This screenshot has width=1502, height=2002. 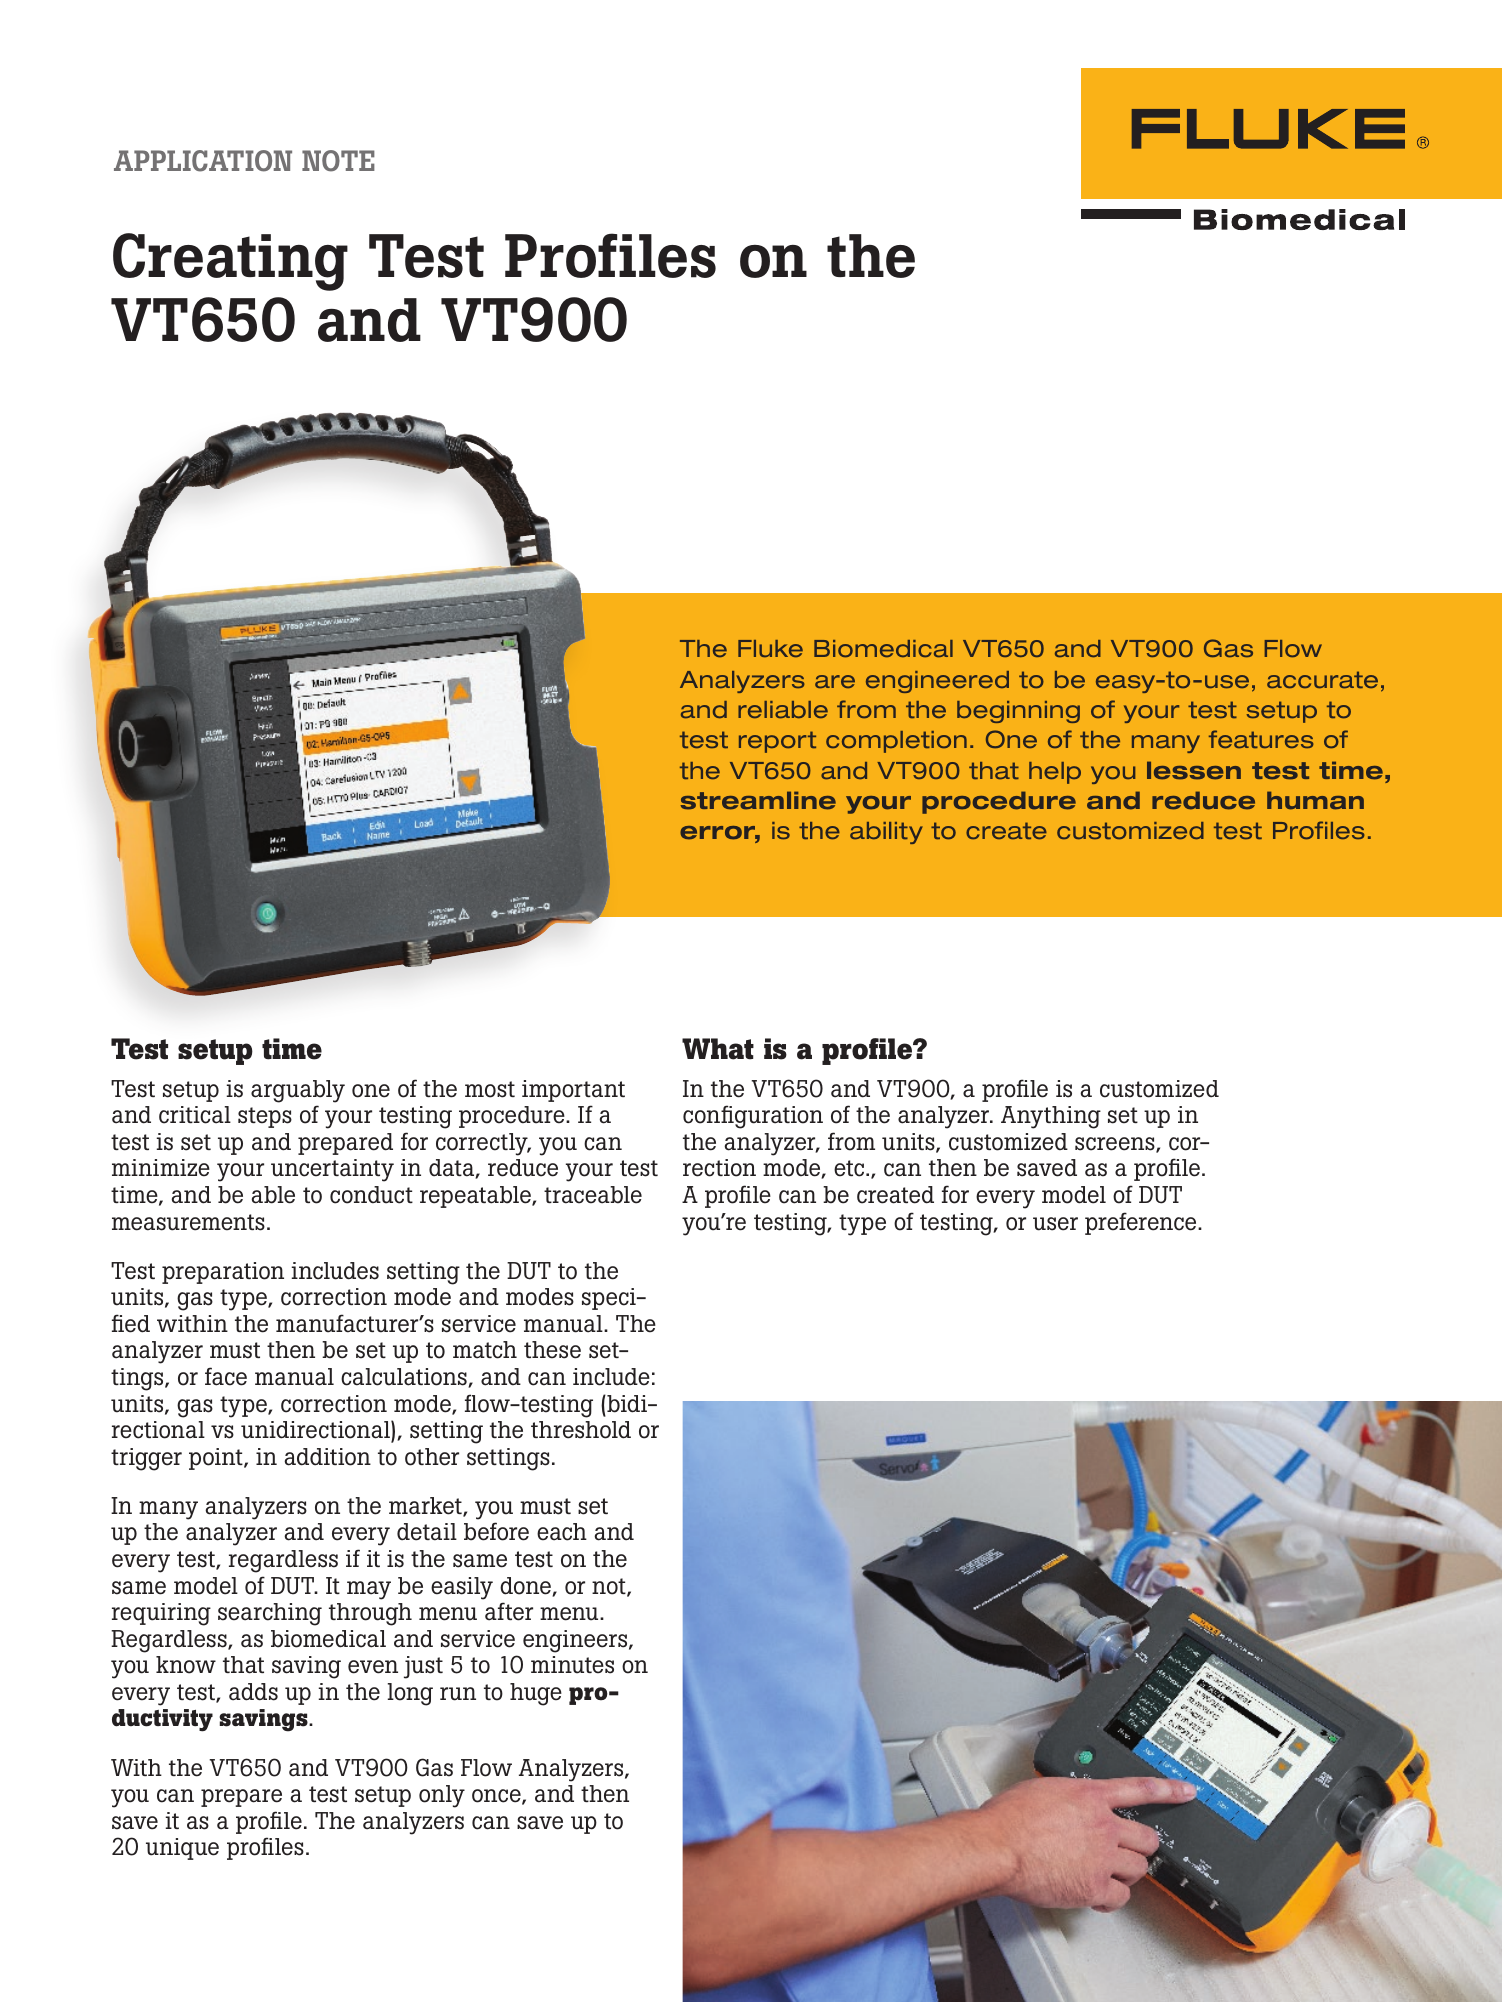 What do you see at coordinates (777, 742) in the screenshot?
I see `report` at bounding box center [777, 742].
